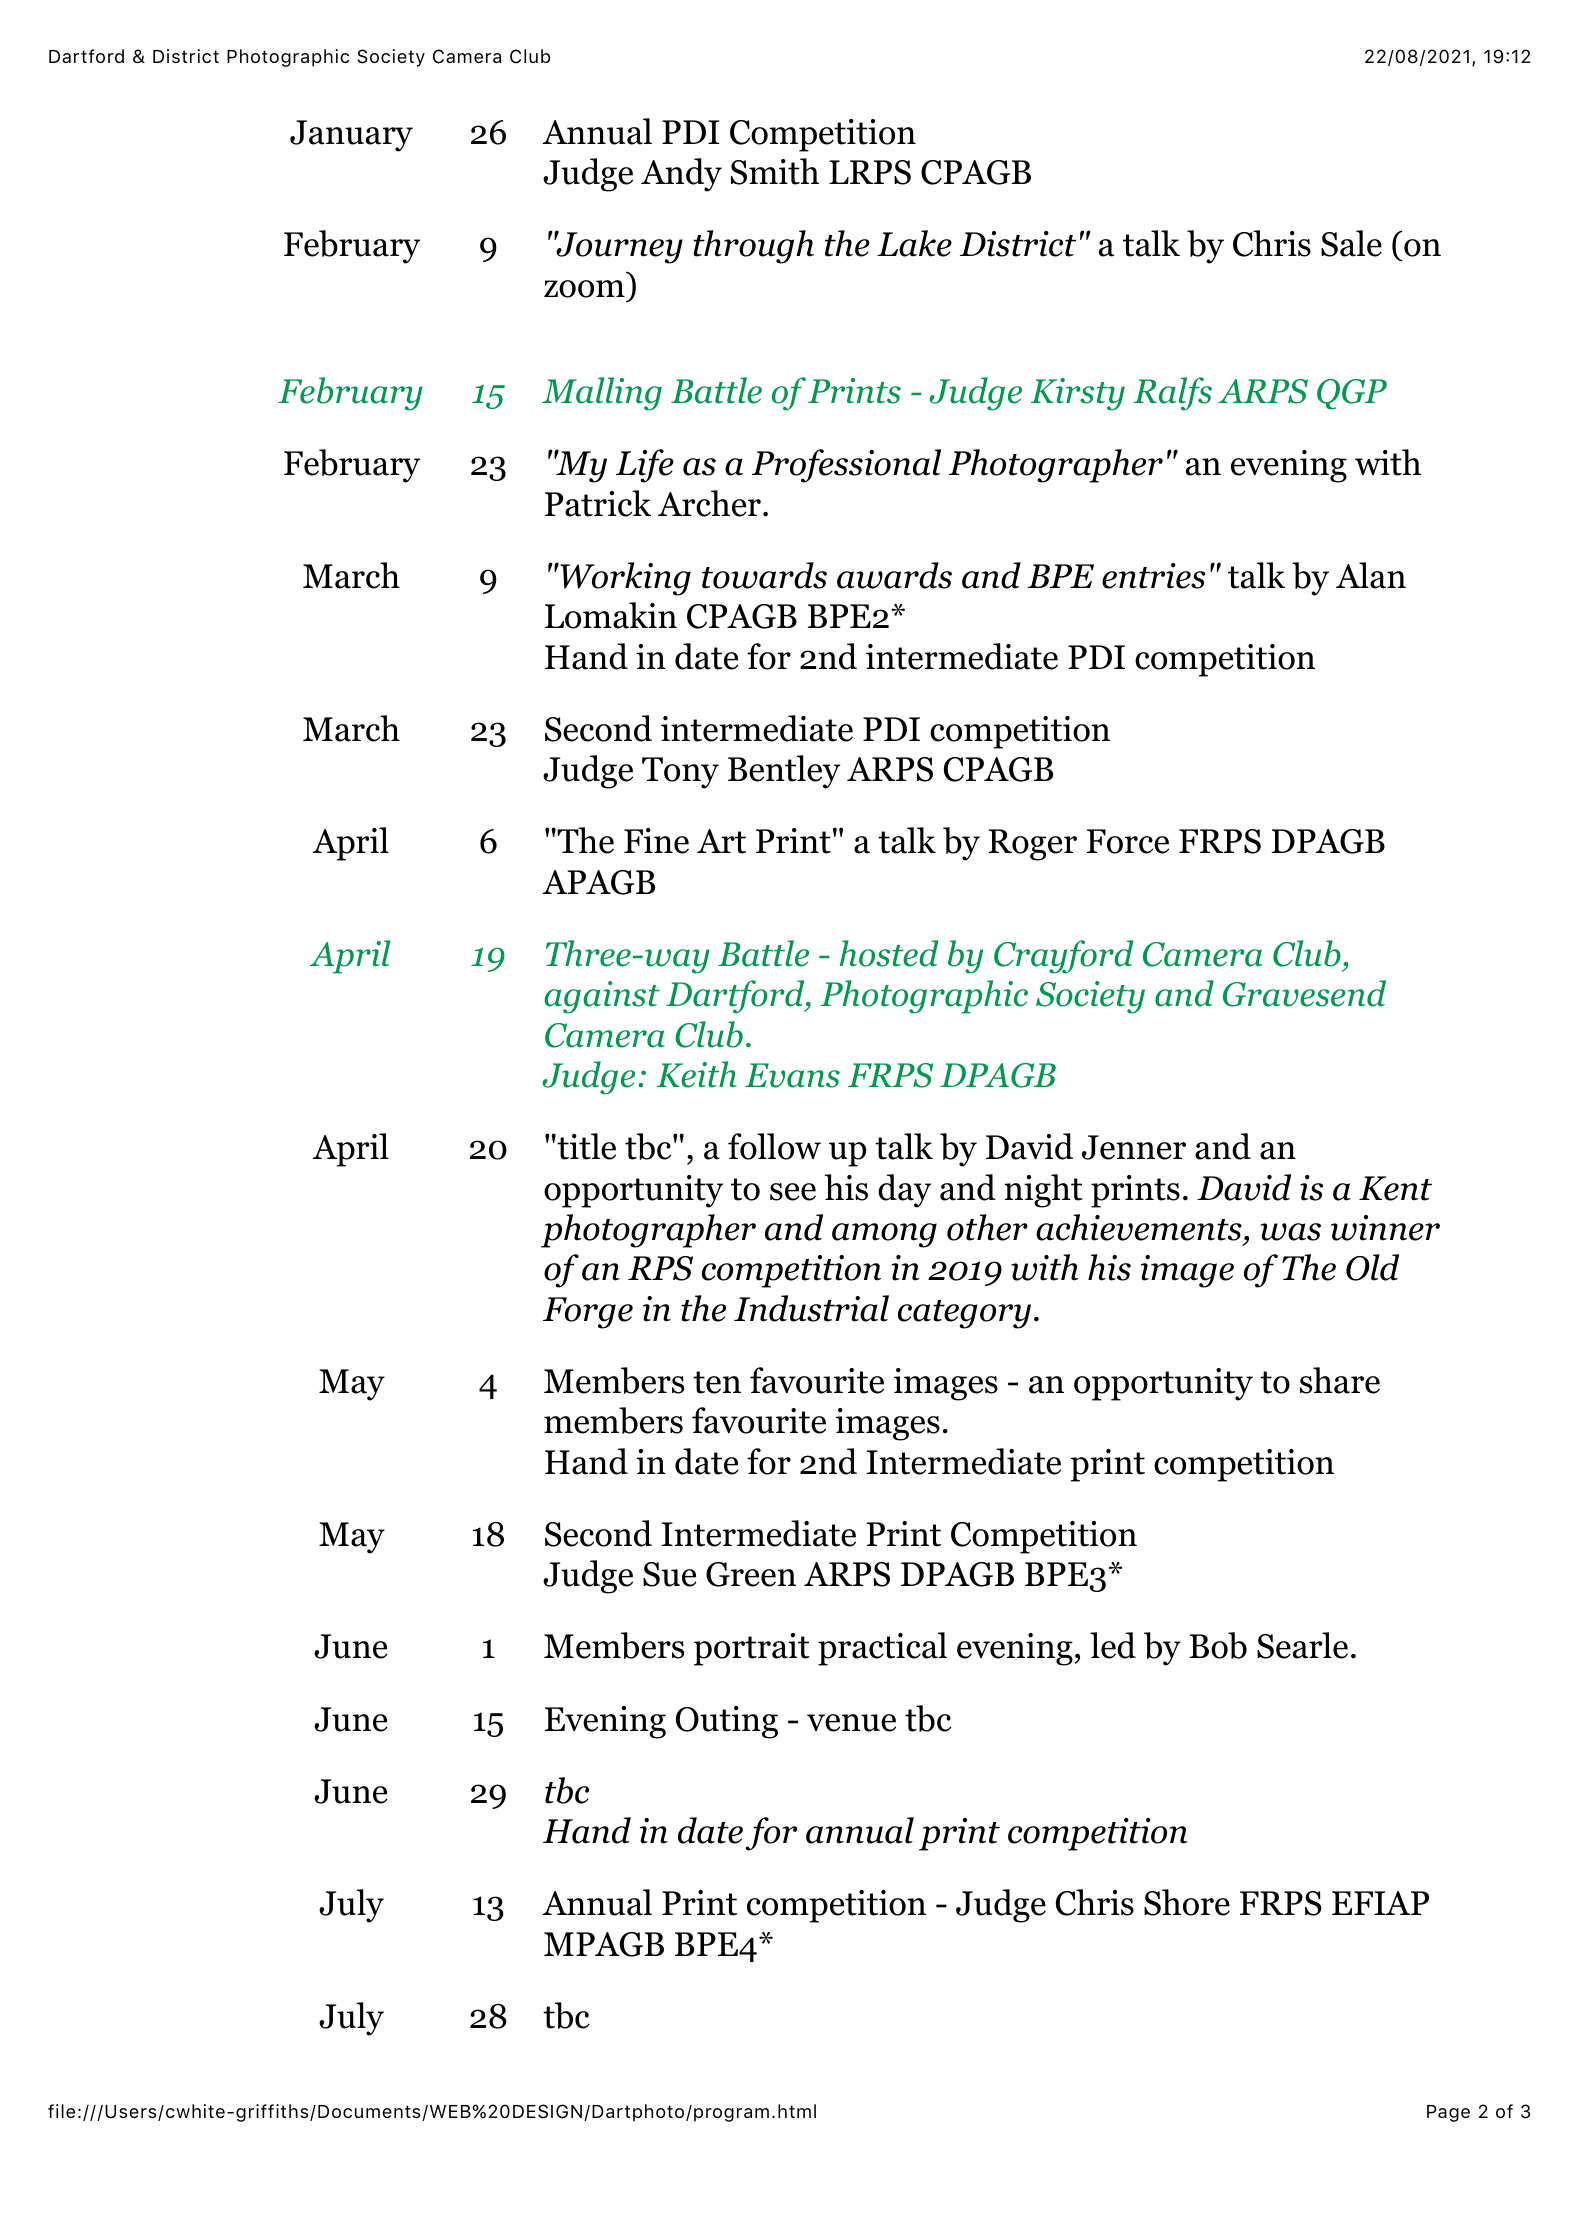  Describe the element at coordinates (588, 1313) in the document. I see `Forge` at that location.
